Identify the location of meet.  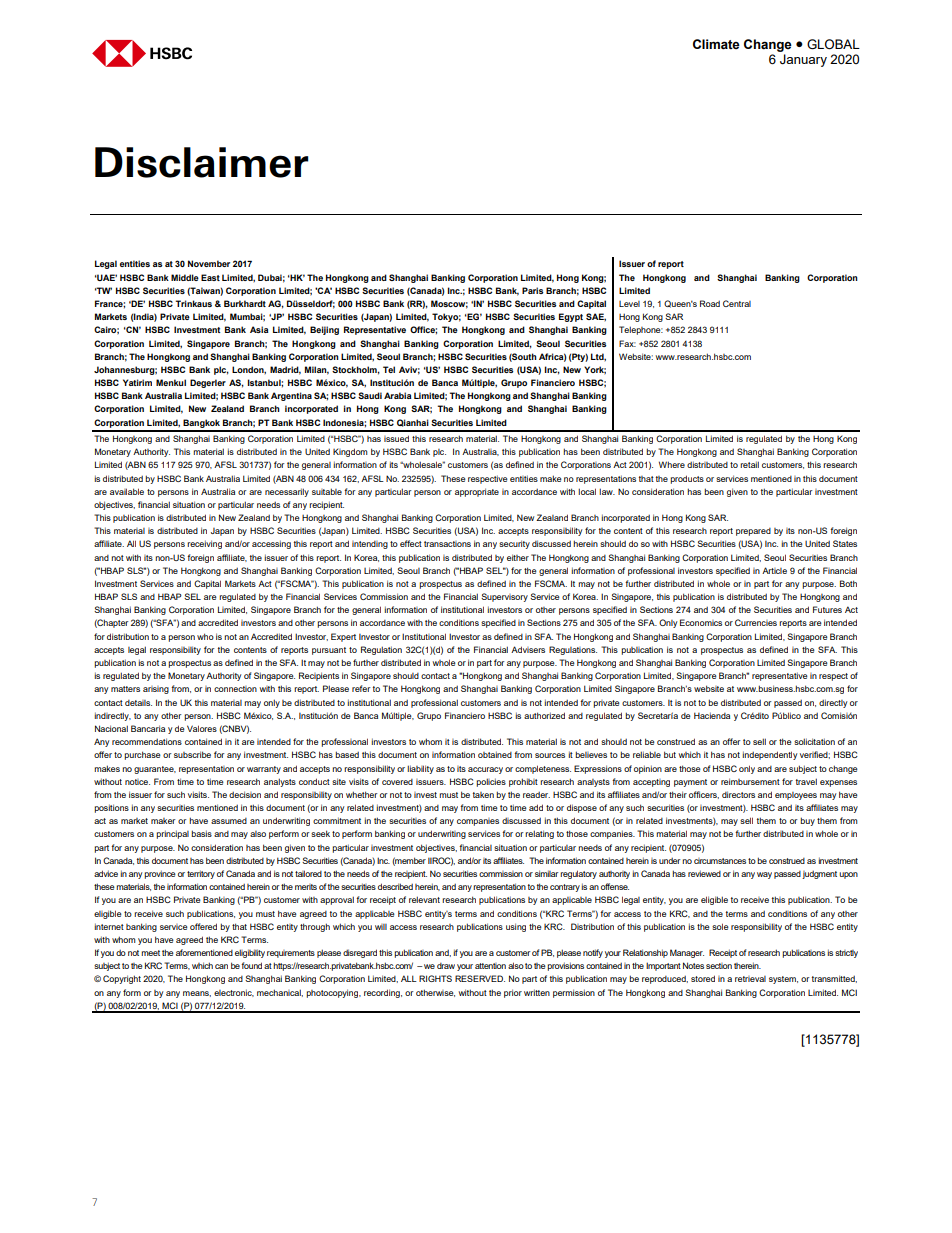
(150, 953).
